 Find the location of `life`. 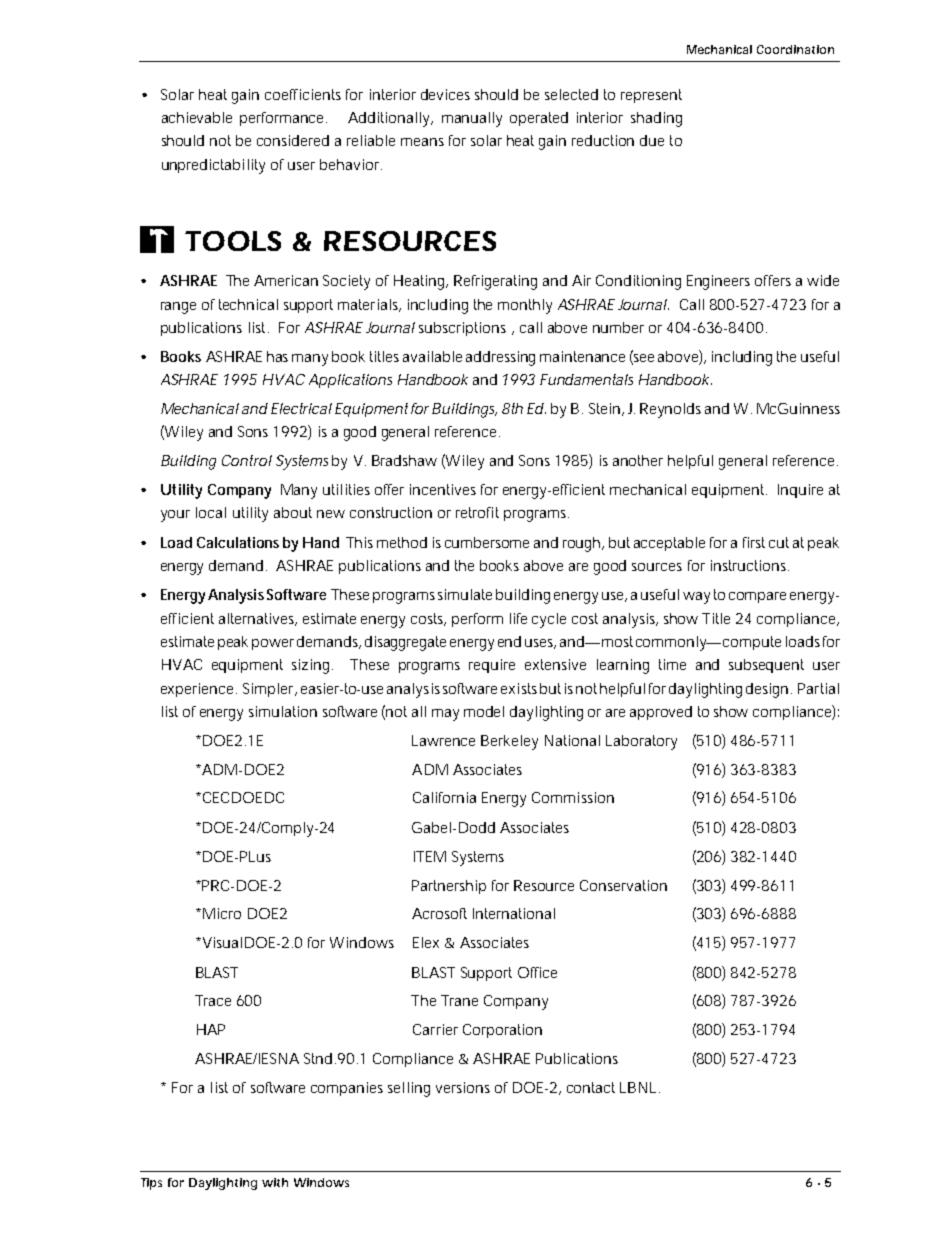

life is located at coordinates (518, 618).
